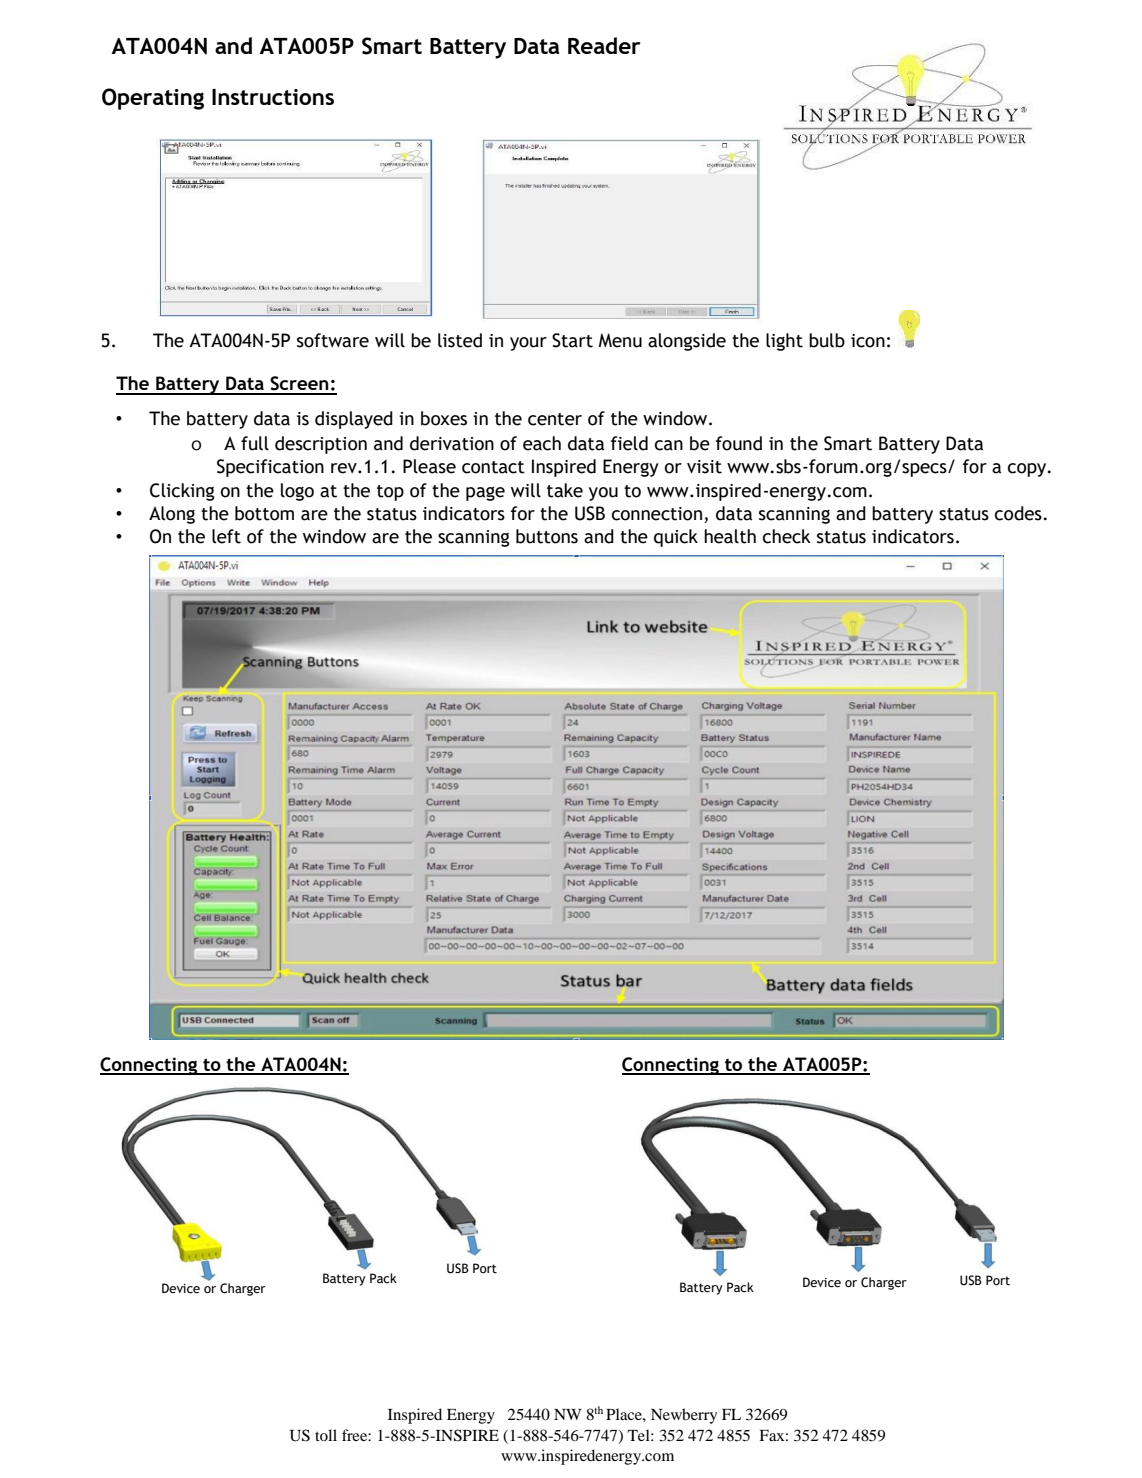 Image resolution: width=1142 pixels, height=1478 pixels. What do you see at coordinates (226, 536) in the image?
I see `left` at bounding box center [226, 536].
